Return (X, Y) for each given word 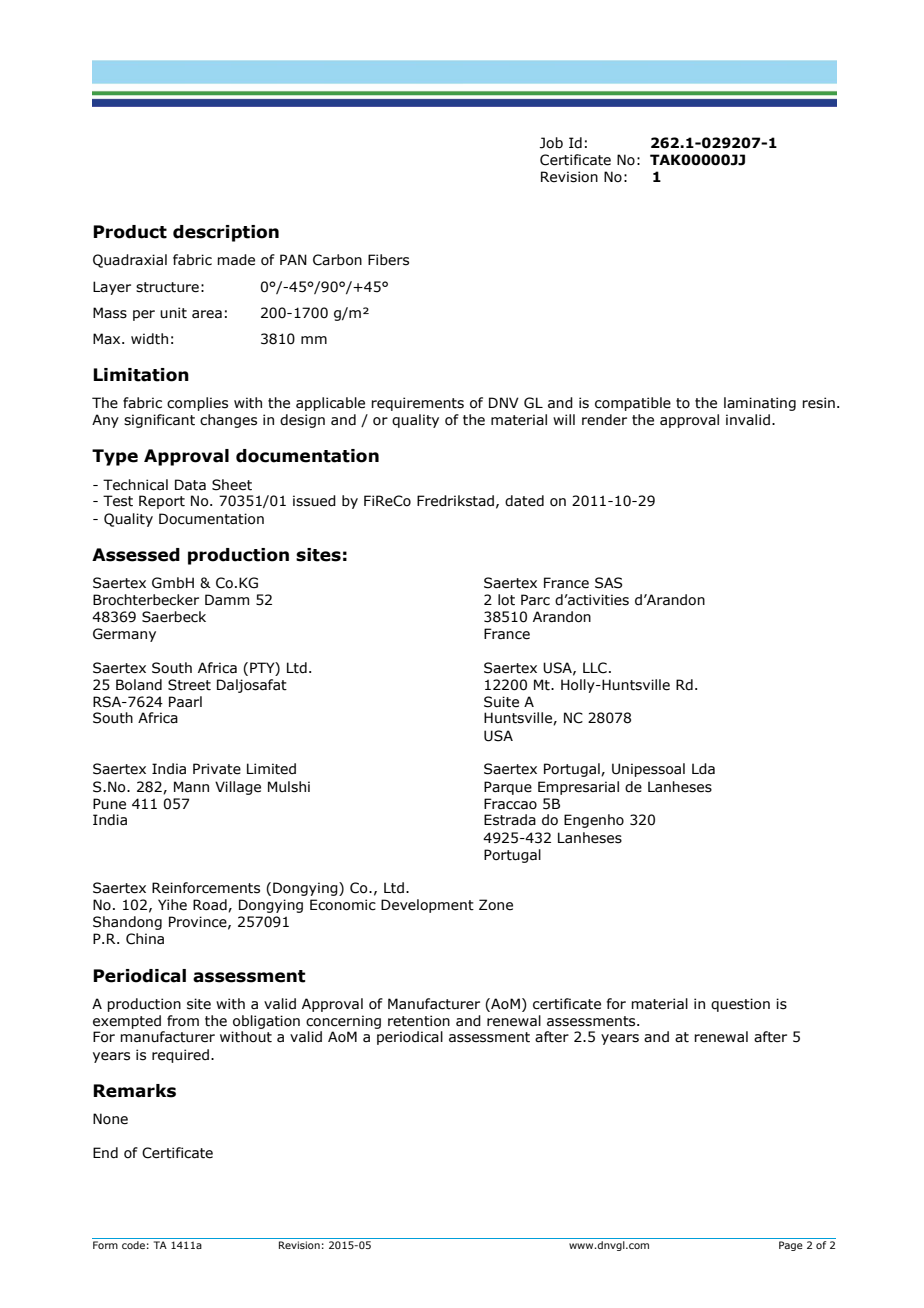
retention (419, 1021)
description (226, 233)
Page (791, 1246)
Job (551, 143)
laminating (760, 404)
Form (105, 1245)
